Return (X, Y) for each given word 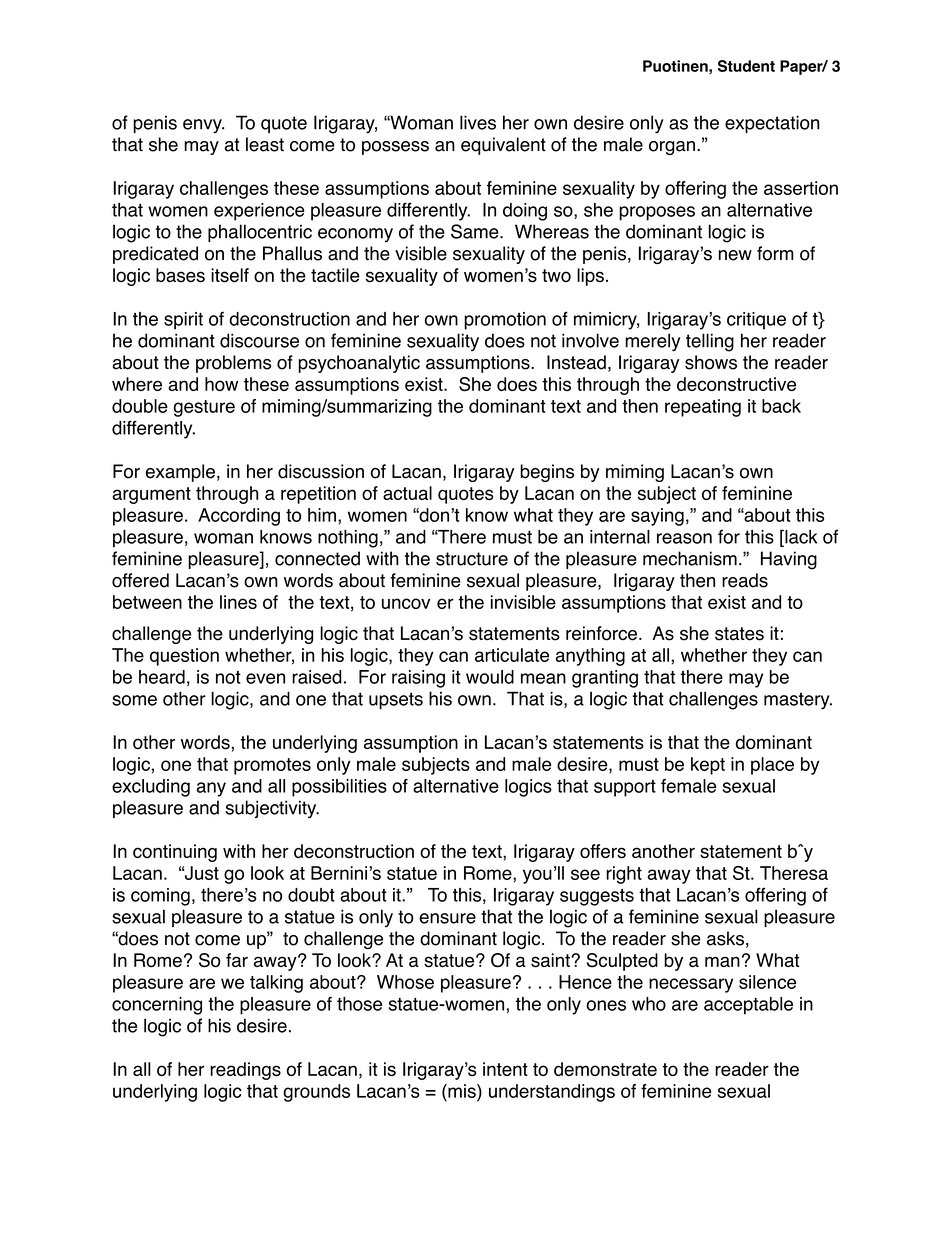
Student (746, 66)
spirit (183, 321)
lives (478, 122)
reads (745, 580)
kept (708, 766)
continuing (175, 853)
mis (462, 1091)
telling (710, 342)
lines (238, 602)
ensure (447, 918)
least (265, 144)
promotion (505, 321)
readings (245, 1071)
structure (472, 559)
